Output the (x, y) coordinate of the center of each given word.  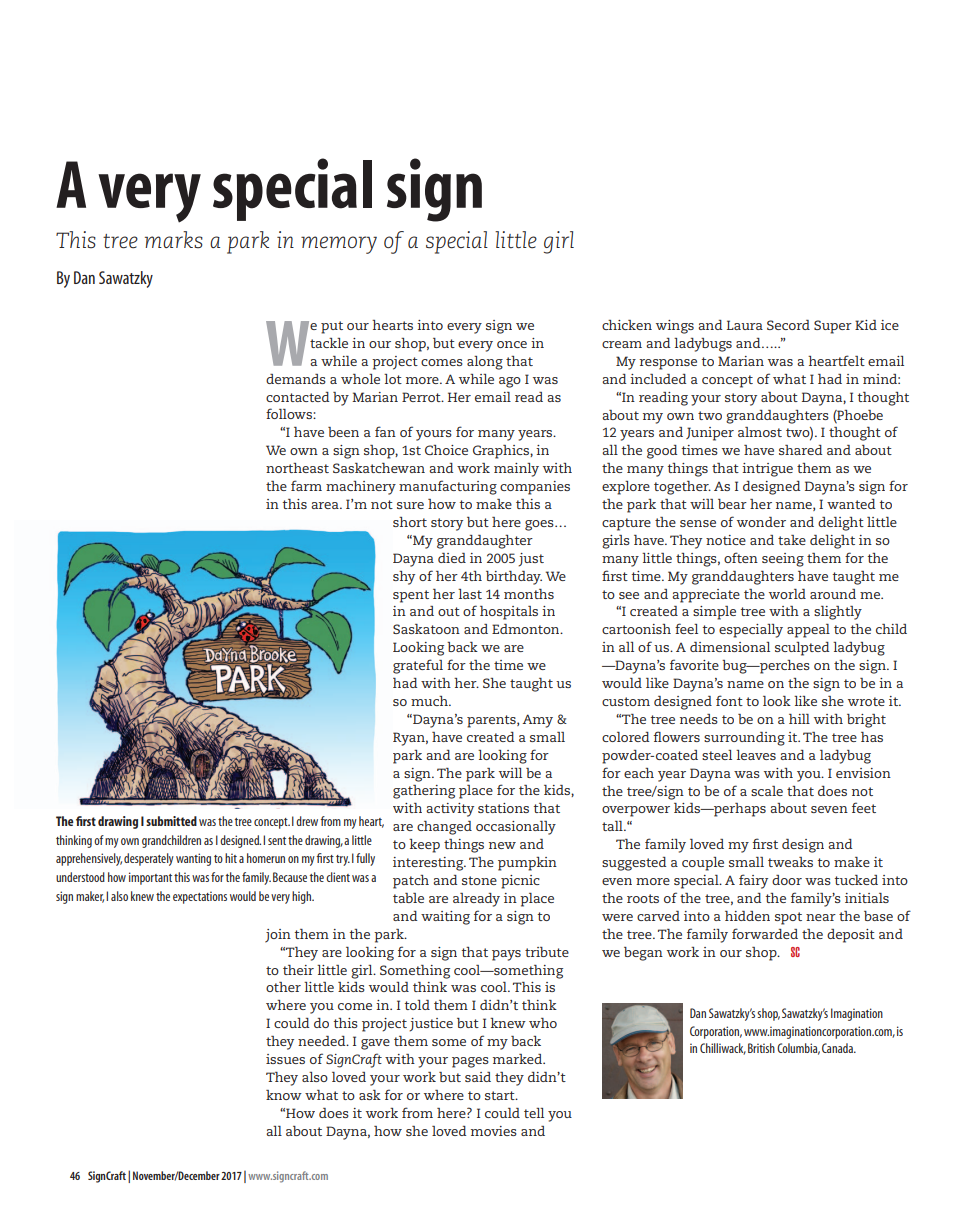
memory (339, 245)
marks (174, 239)
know (284, 1095)
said (478, 1077)
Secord (788, 325)
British (761, 1048)
